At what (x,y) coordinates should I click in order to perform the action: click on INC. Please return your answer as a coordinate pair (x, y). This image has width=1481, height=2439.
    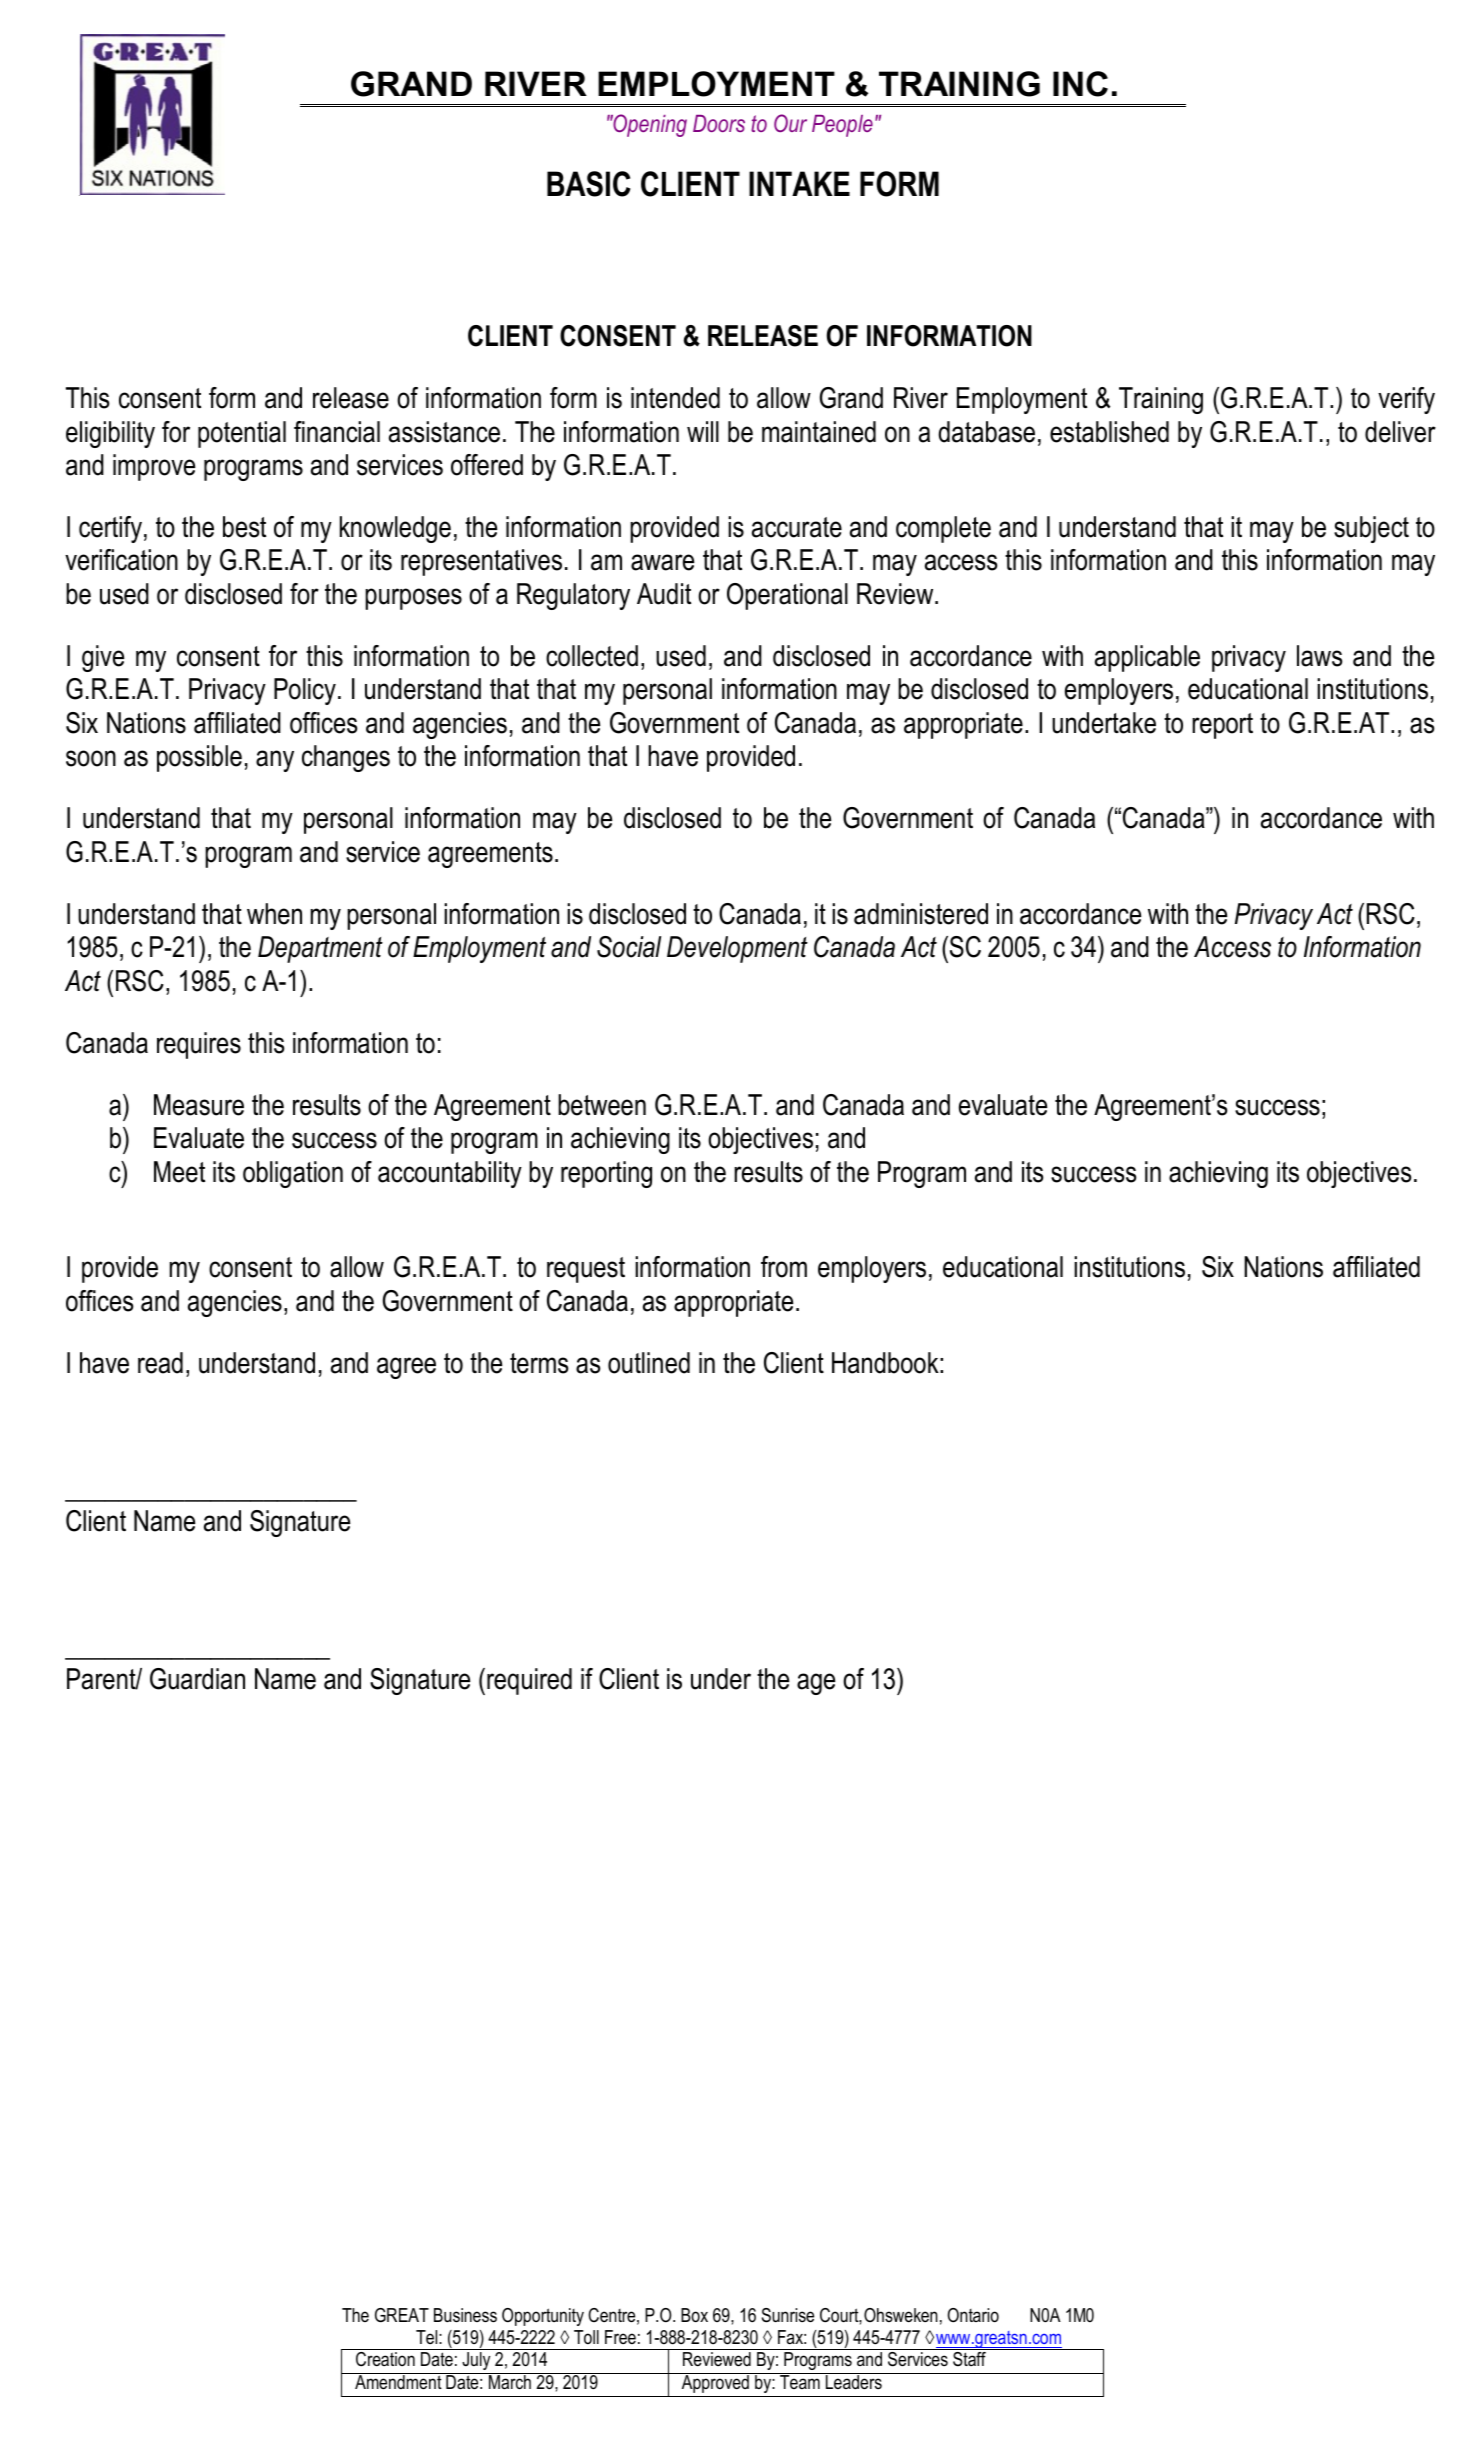
    Looking at the image, I should click on (1080, 84).
